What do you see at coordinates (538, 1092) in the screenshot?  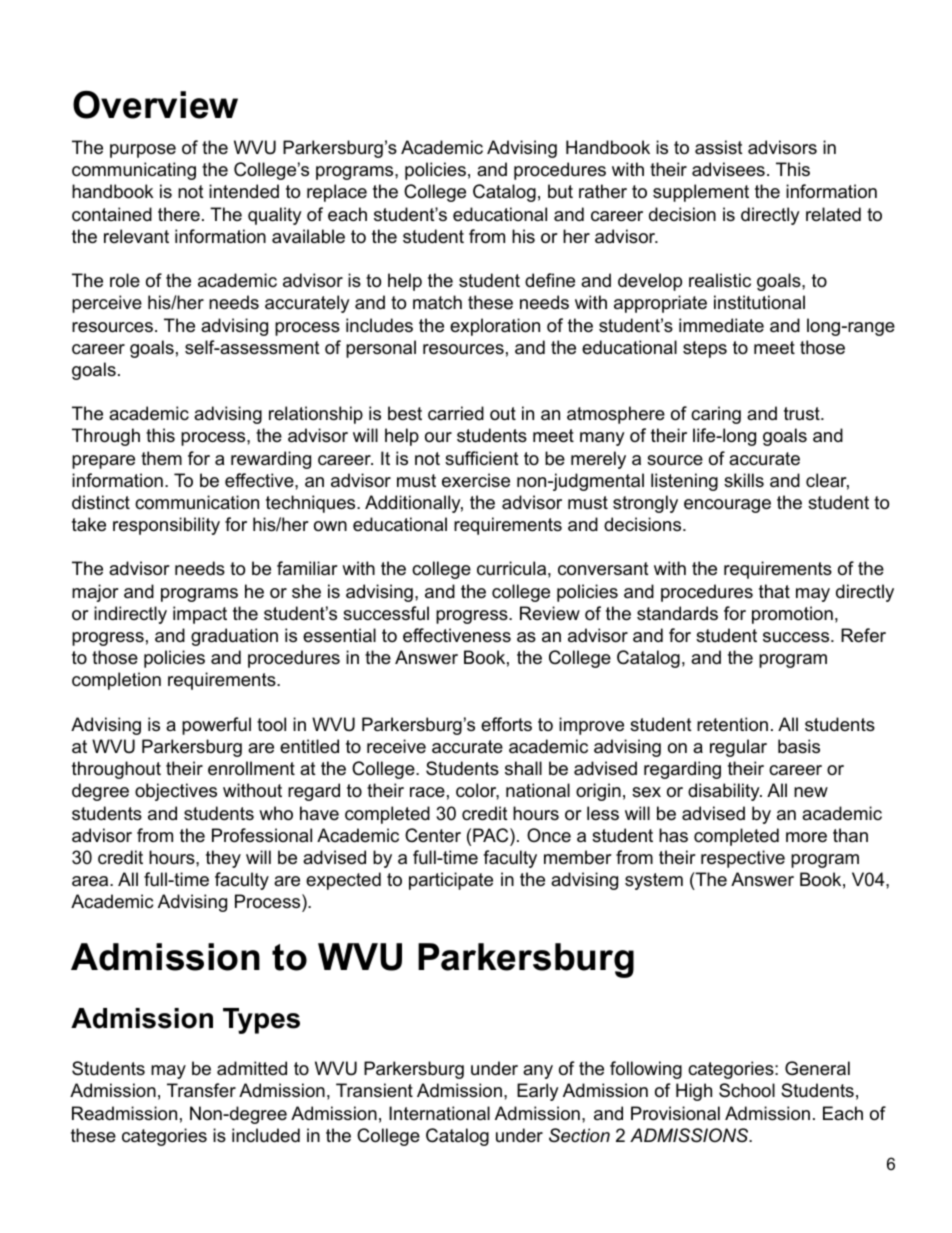 I see `Early` at bounding box center [538, 1092].
